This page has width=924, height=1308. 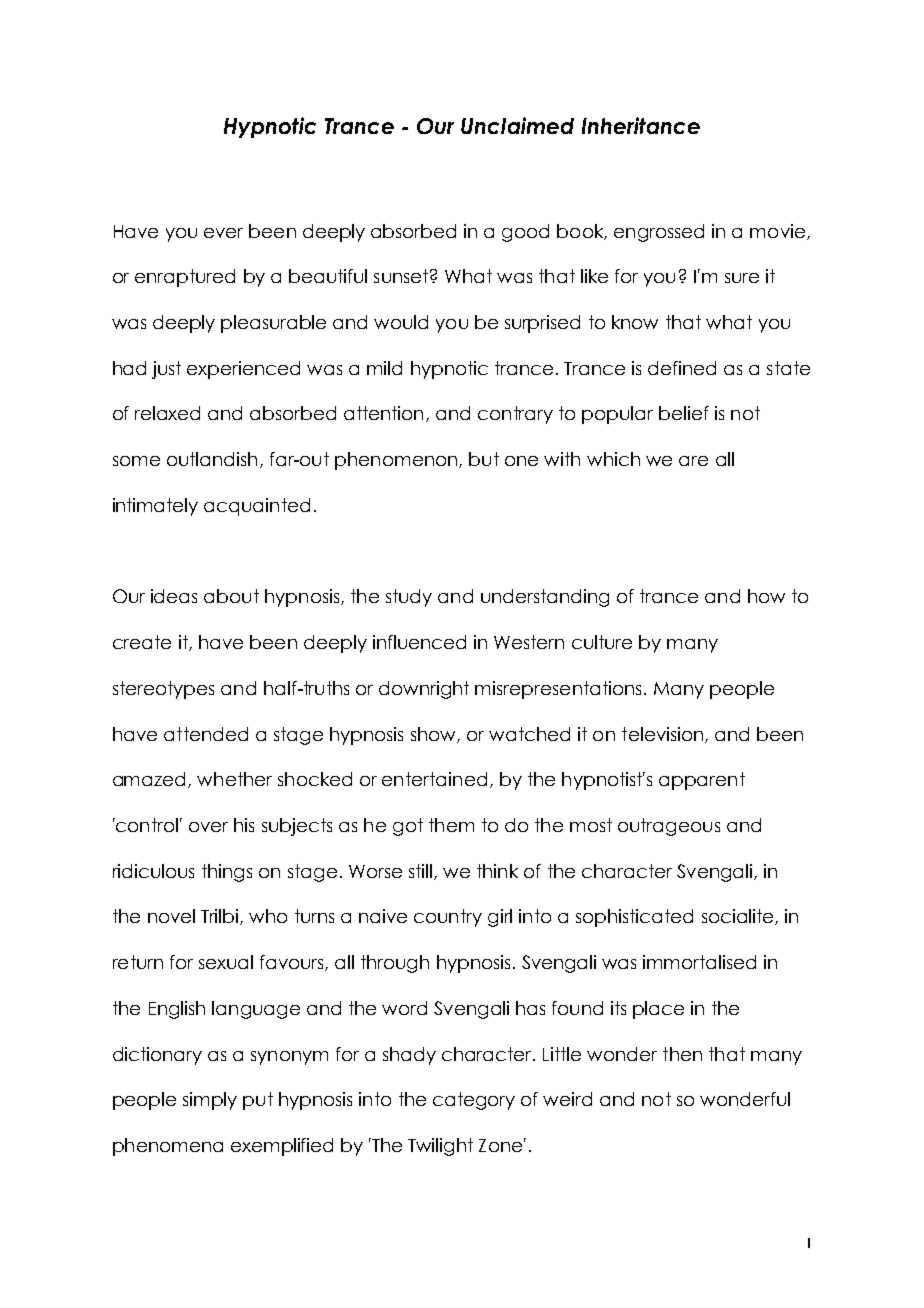 What do you see at coordinates (212, 459) in the page?
I see `outlandish` at bounding box center [212, 459].
